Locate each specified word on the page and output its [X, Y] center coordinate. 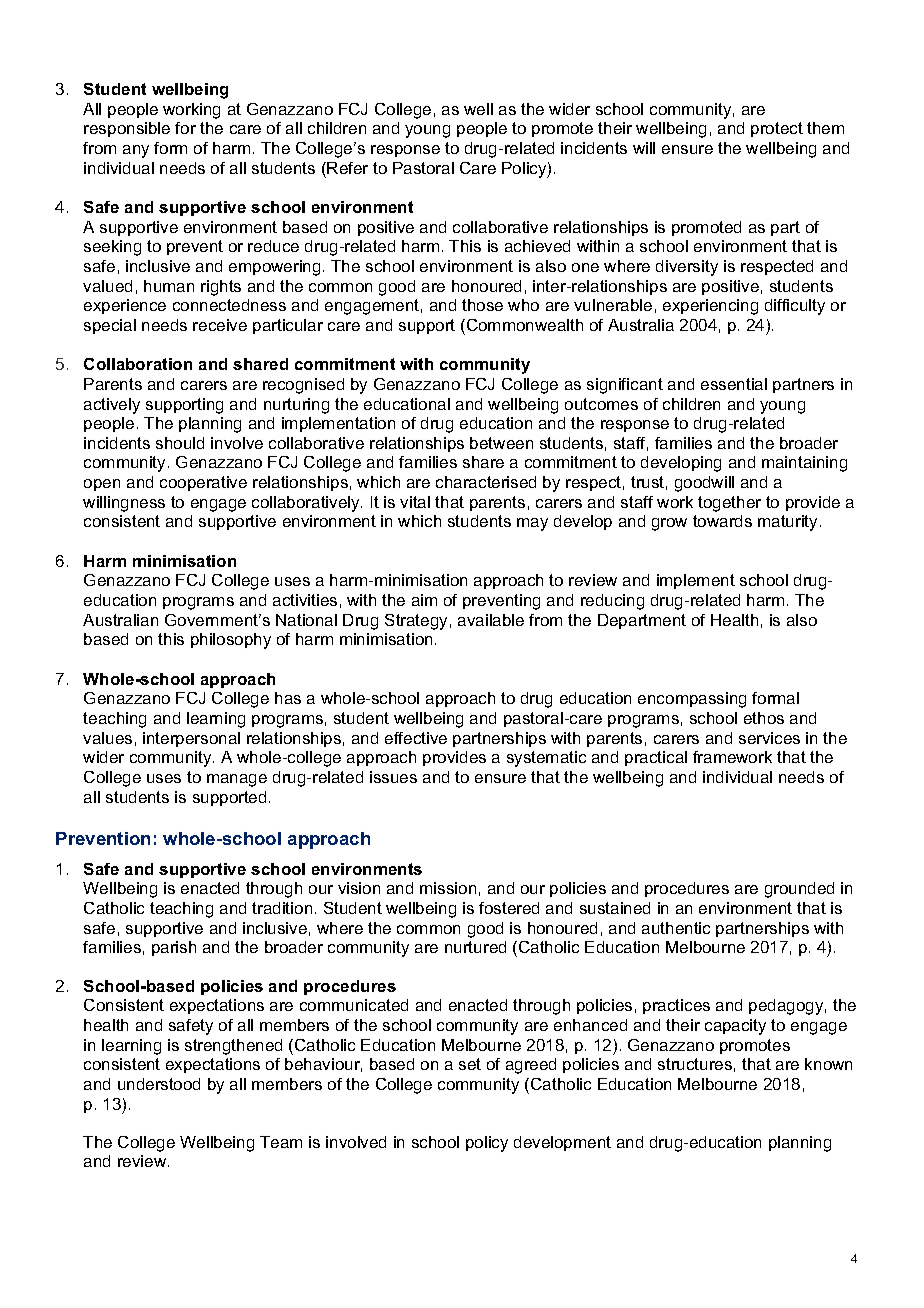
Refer [347, 168]
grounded [799, 890]
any [136, 151]
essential [734, 384]
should [180, 443]
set [470, 1064]
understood [159, 1084]
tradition [282, 908]
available [491, 620]
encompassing [692, 700]
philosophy [231, 641]
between [501, 443]
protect [777, 129]
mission [448, 888]
